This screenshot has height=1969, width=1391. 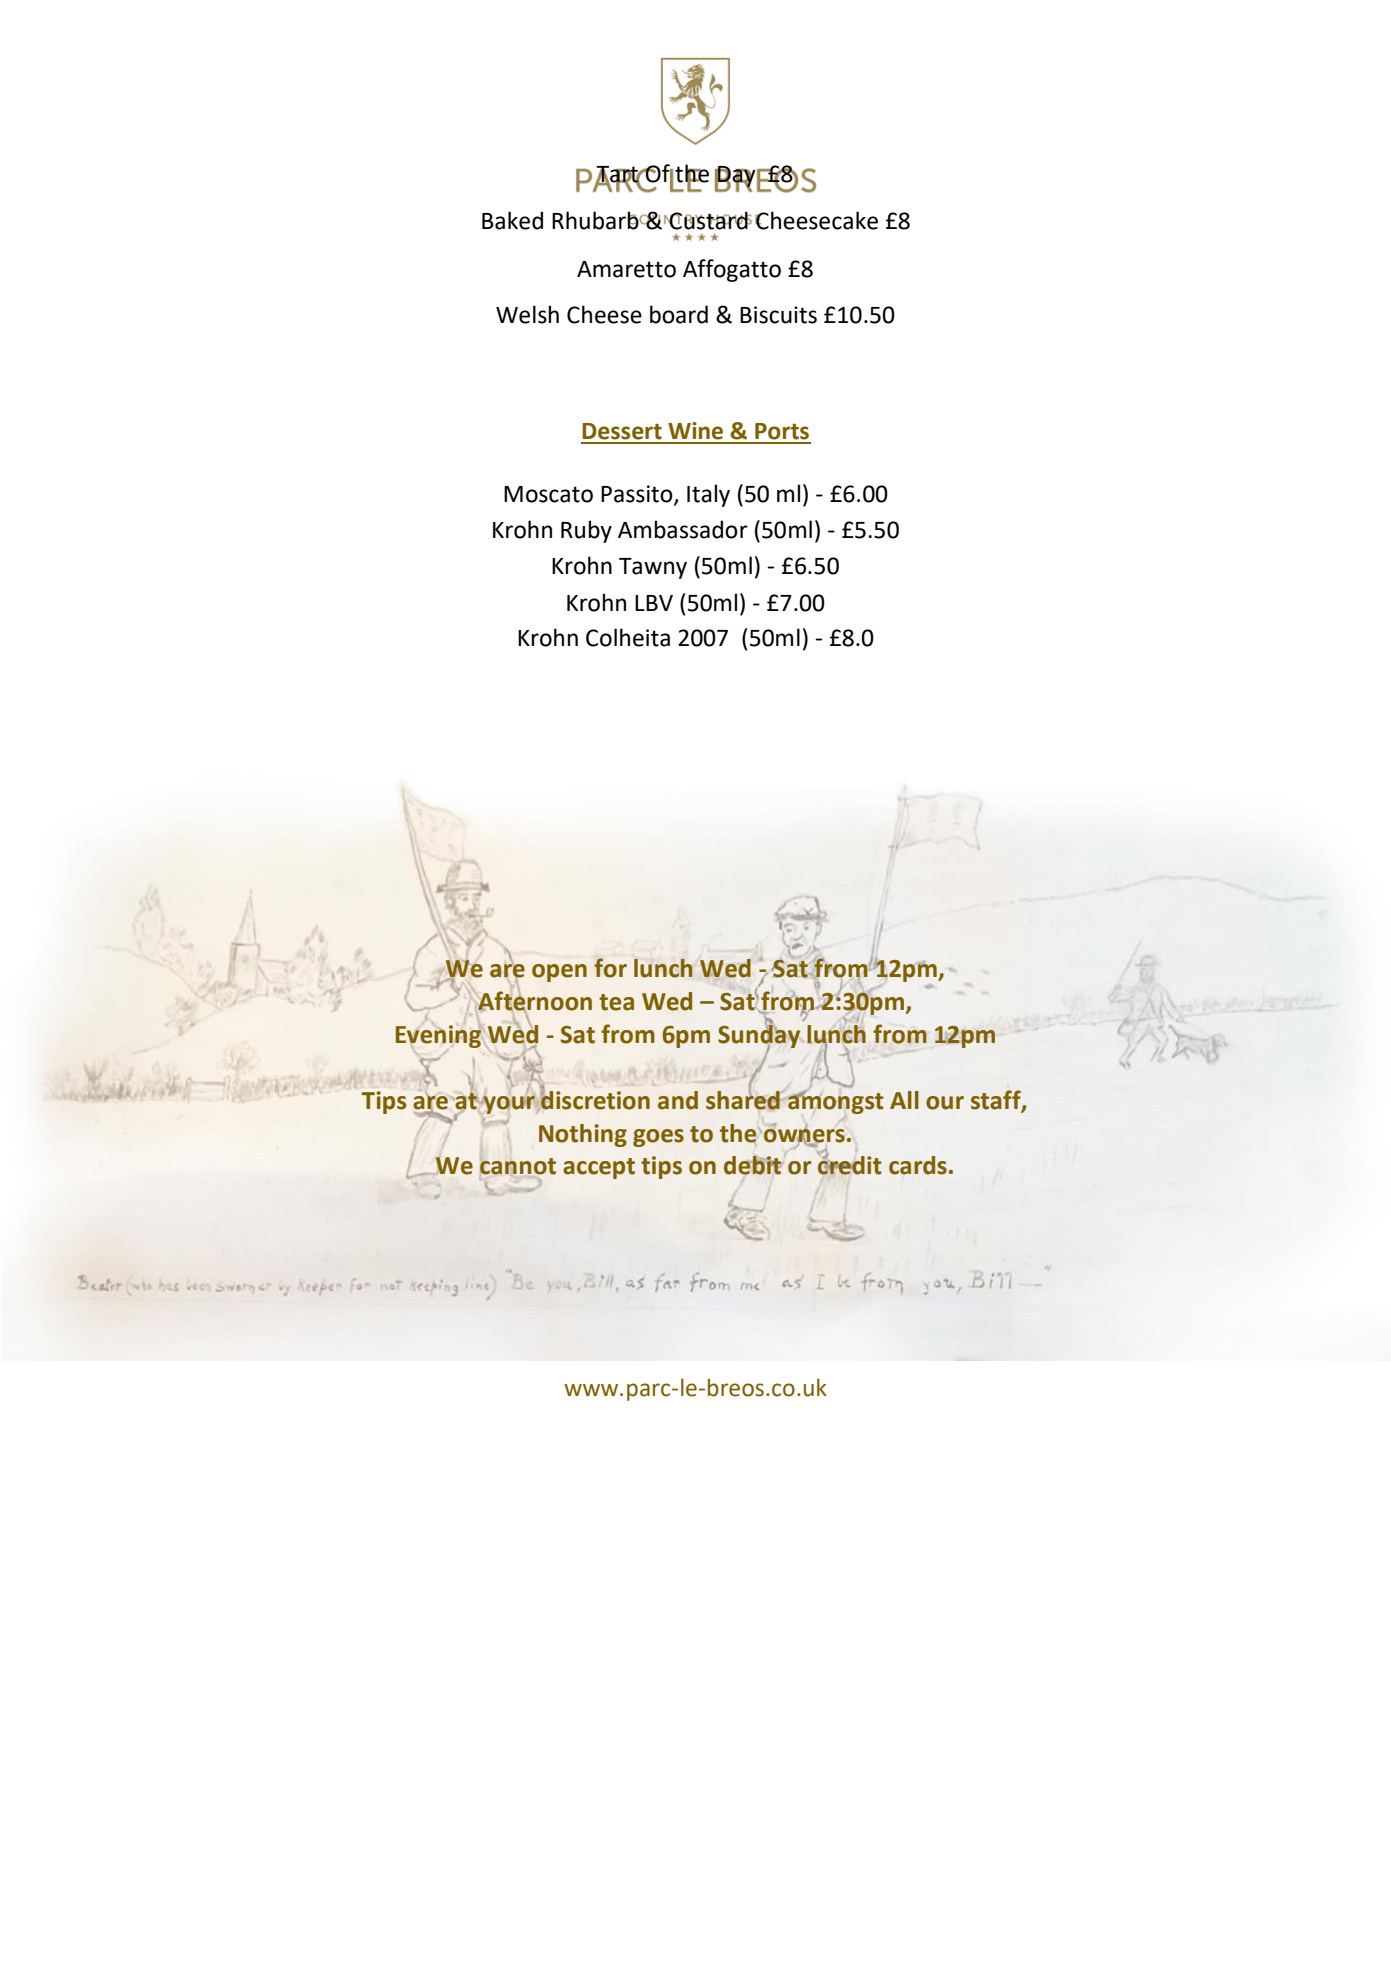 What do you see at coordinates (850, 1164) in the screenshot?
I see `credit` at bounding box center [850, 1164].
